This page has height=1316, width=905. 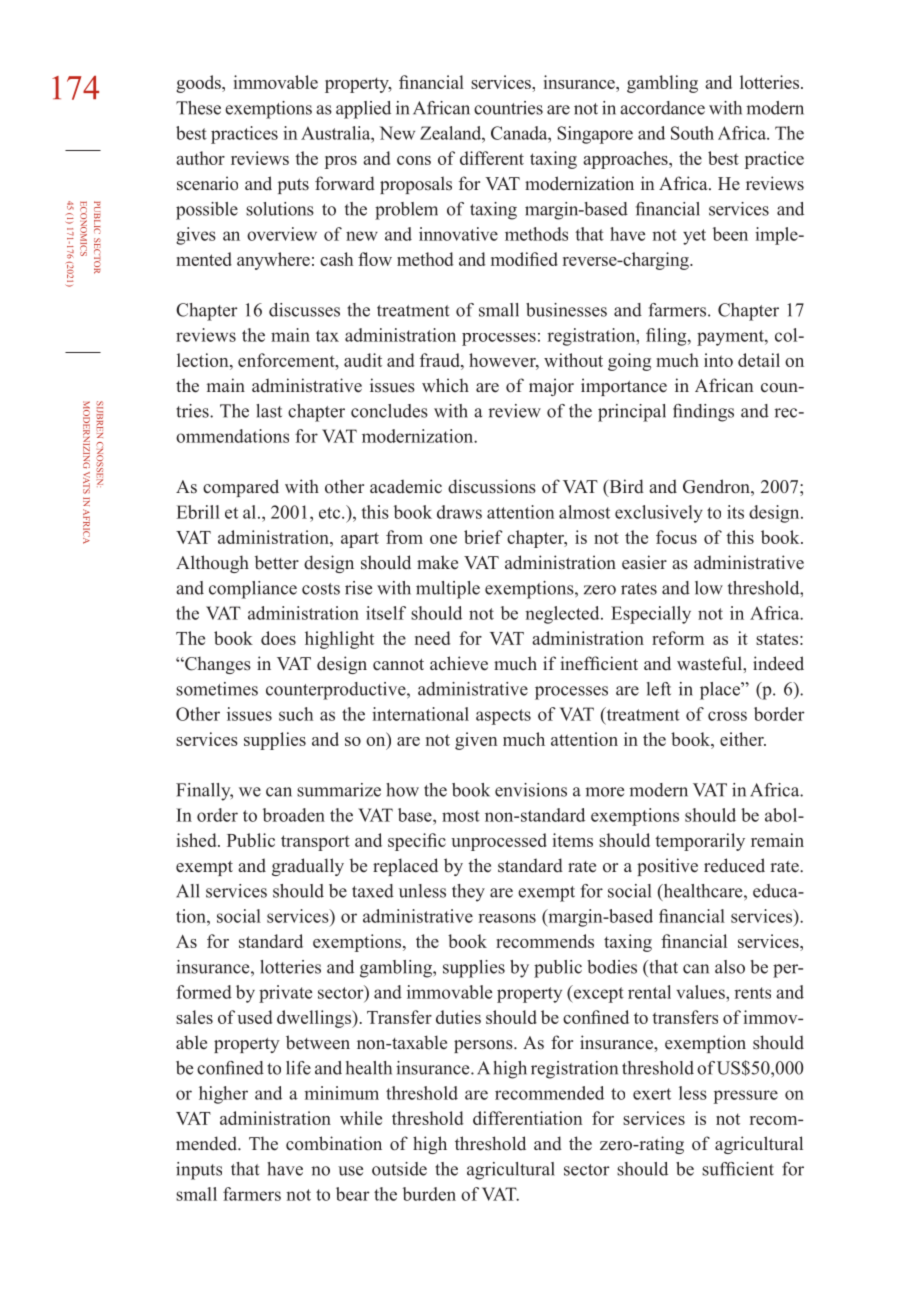 I want to click on These, so click(x=198, y=108).
